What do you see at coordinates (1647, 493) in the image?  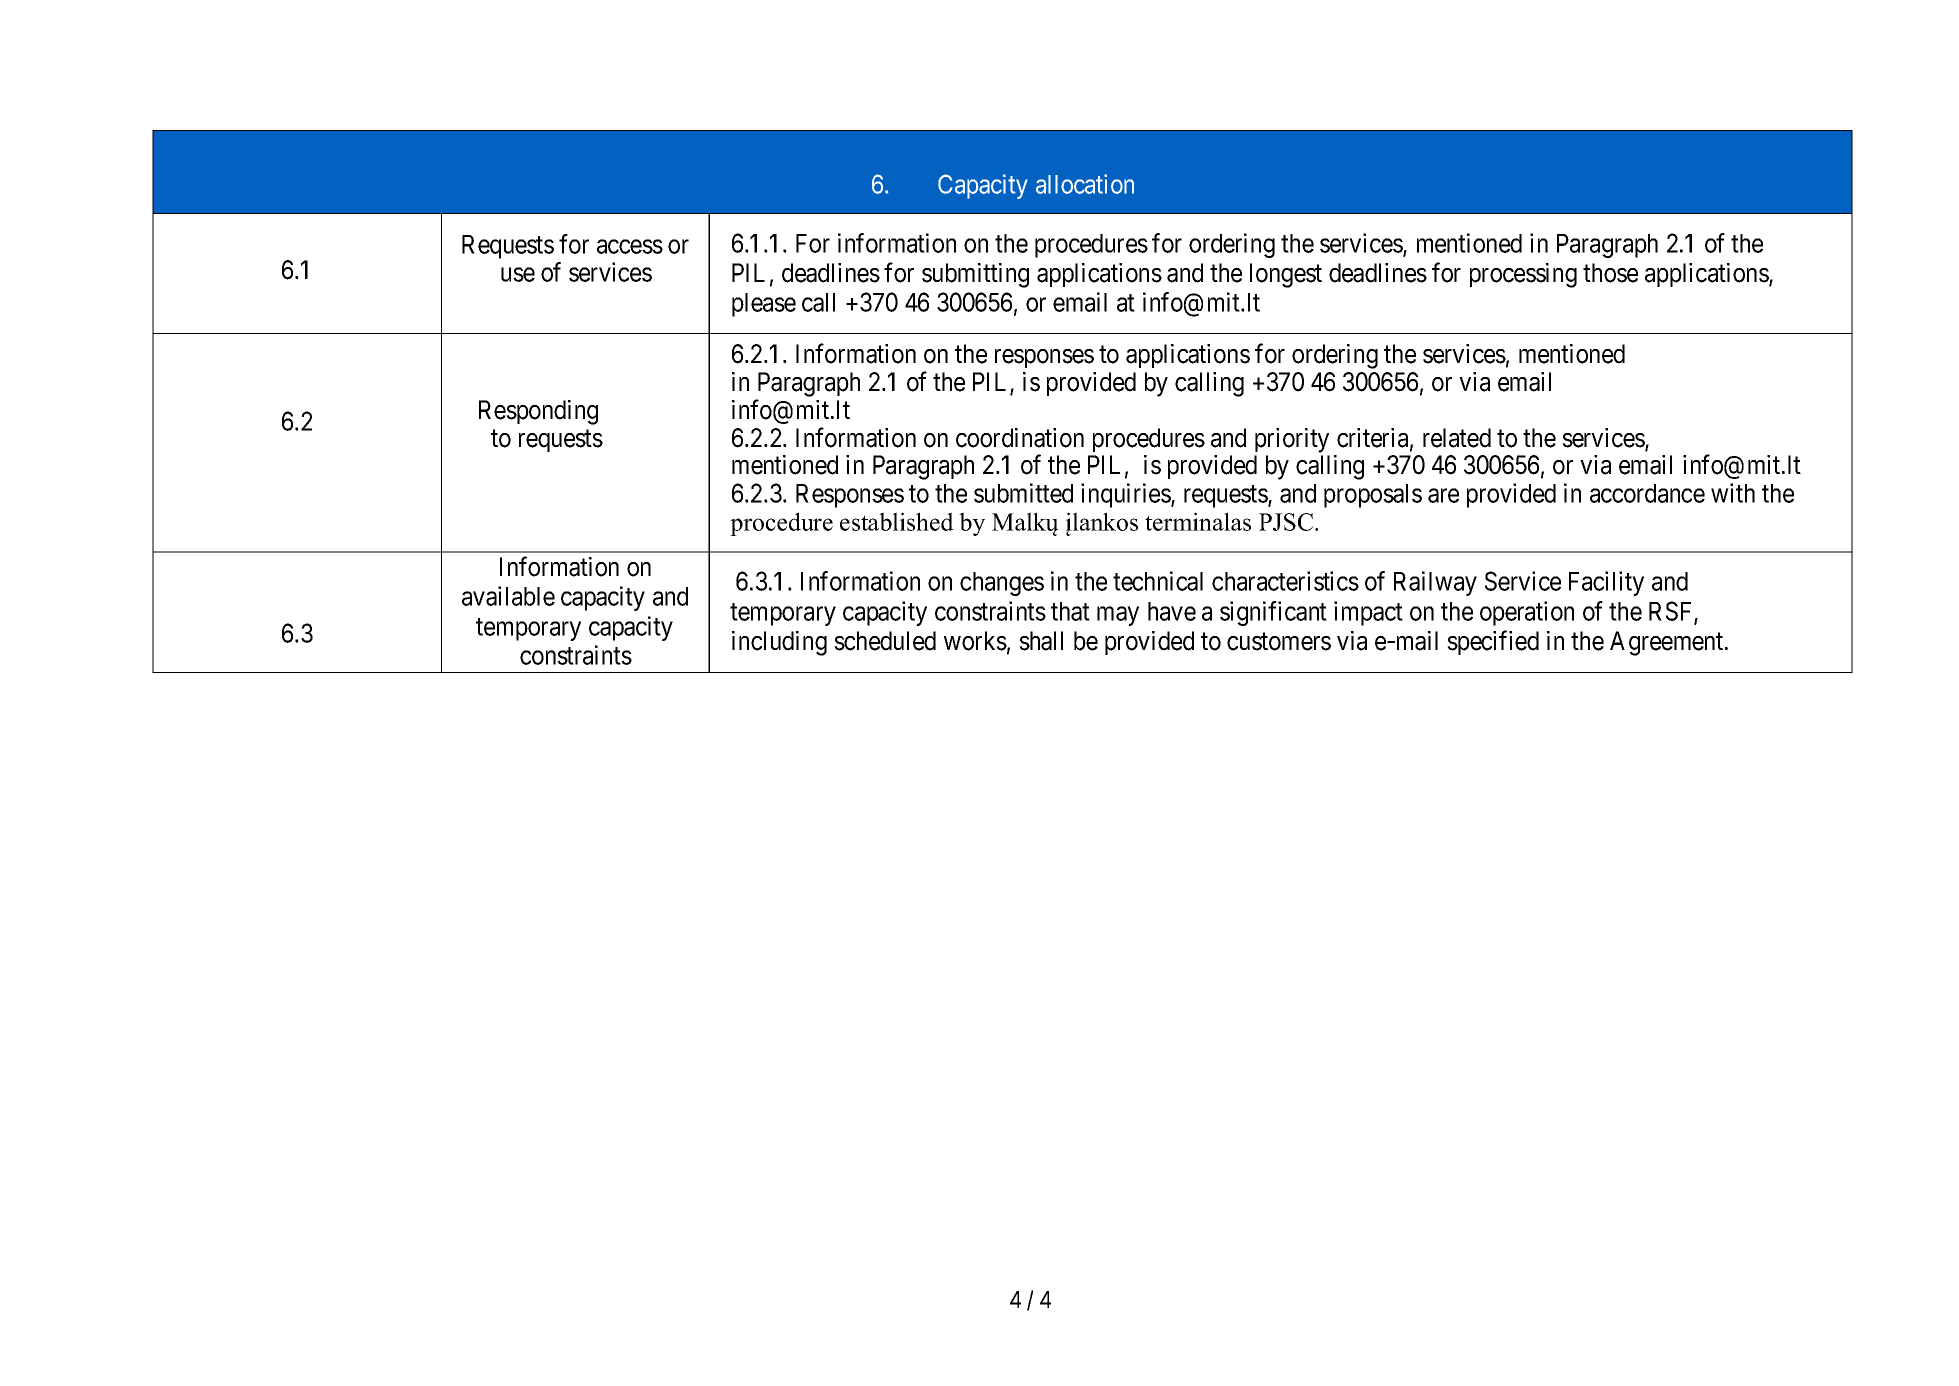 I see `accordance` at bounding box center [1647, 493].
